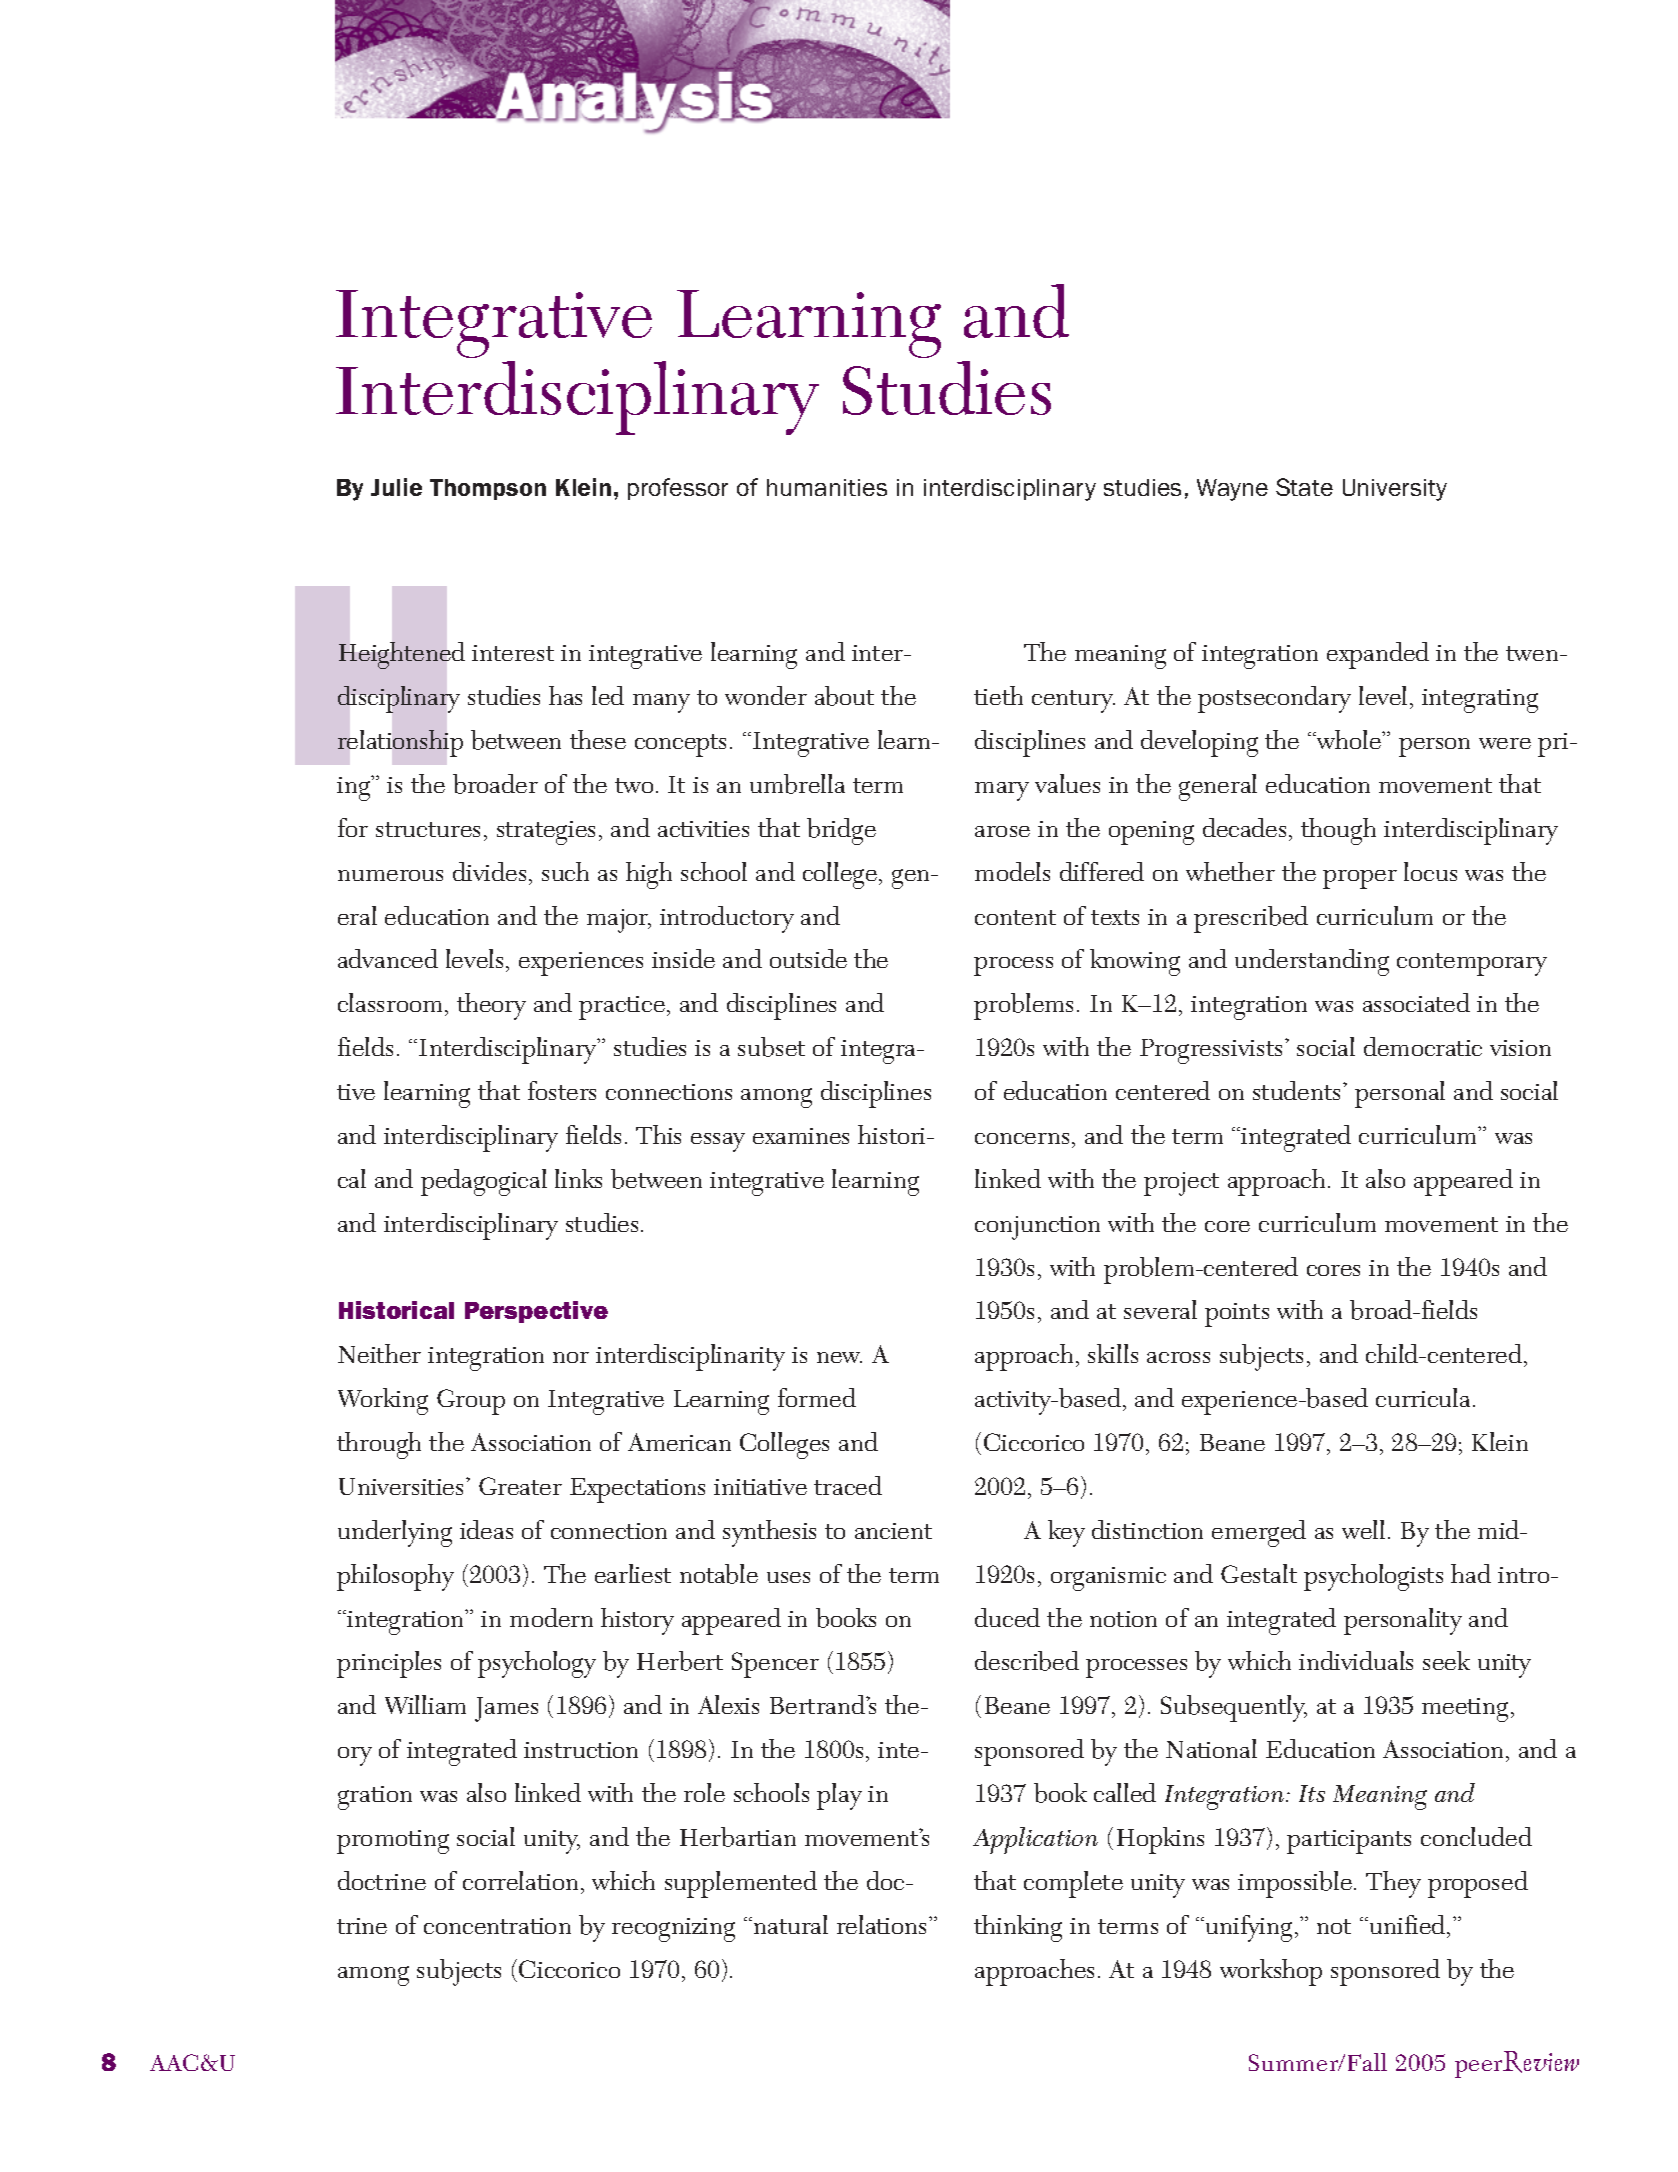  Describe the element at coordinates (488, 489) in the screenshot. I see `Thompson` at that location.
